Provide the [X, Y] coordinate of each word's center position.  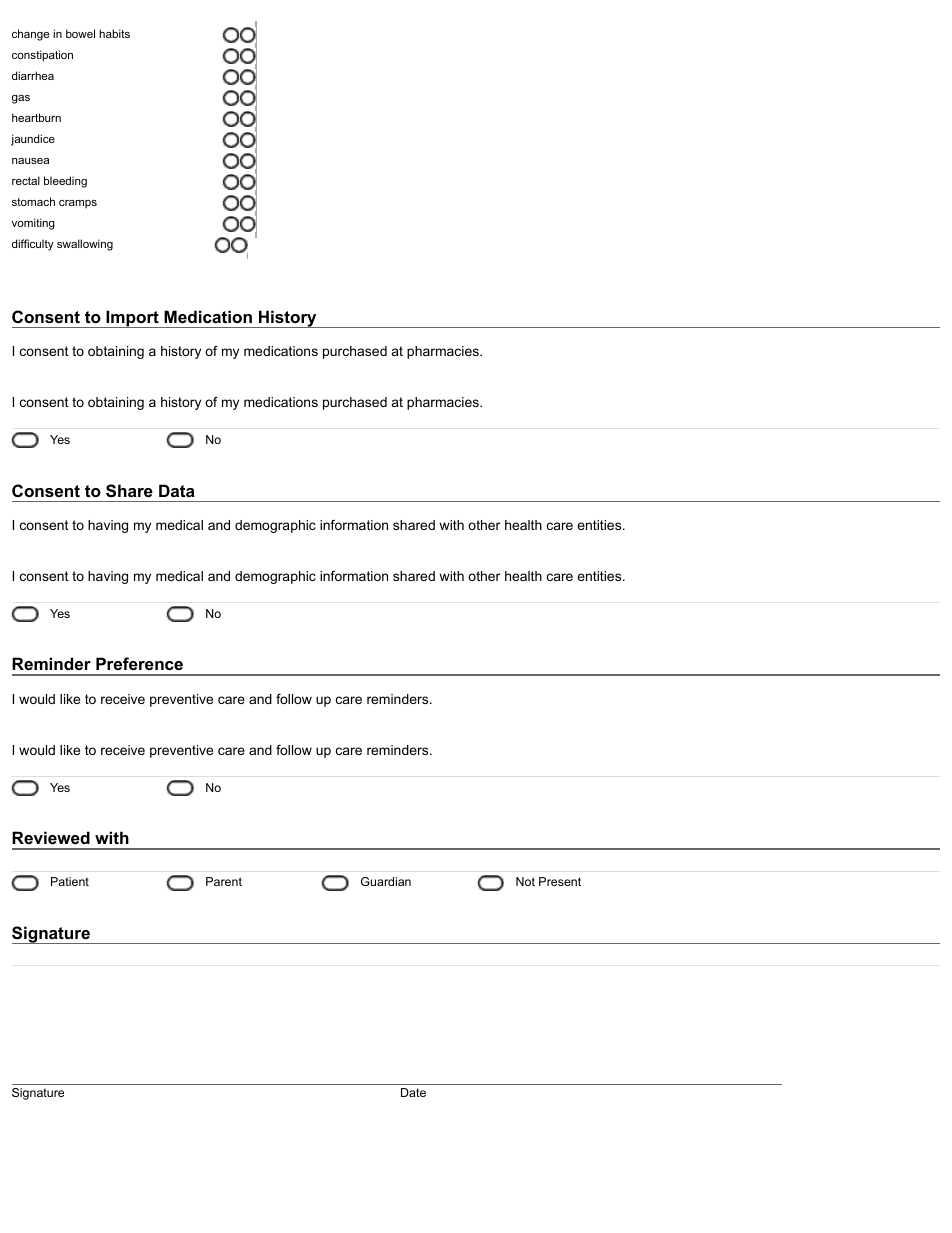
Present [560, 881]
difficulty [33, 245]
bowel [80, 33]
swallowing [85, 245]
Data [177, 490]
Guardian [386, 881]
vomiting [33, 224]
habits [114, 33]
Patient [70, 881]
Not [525, 881]
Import [132, 319]
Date [413, 1092]
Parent [224, 881]
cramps [78, 204]
